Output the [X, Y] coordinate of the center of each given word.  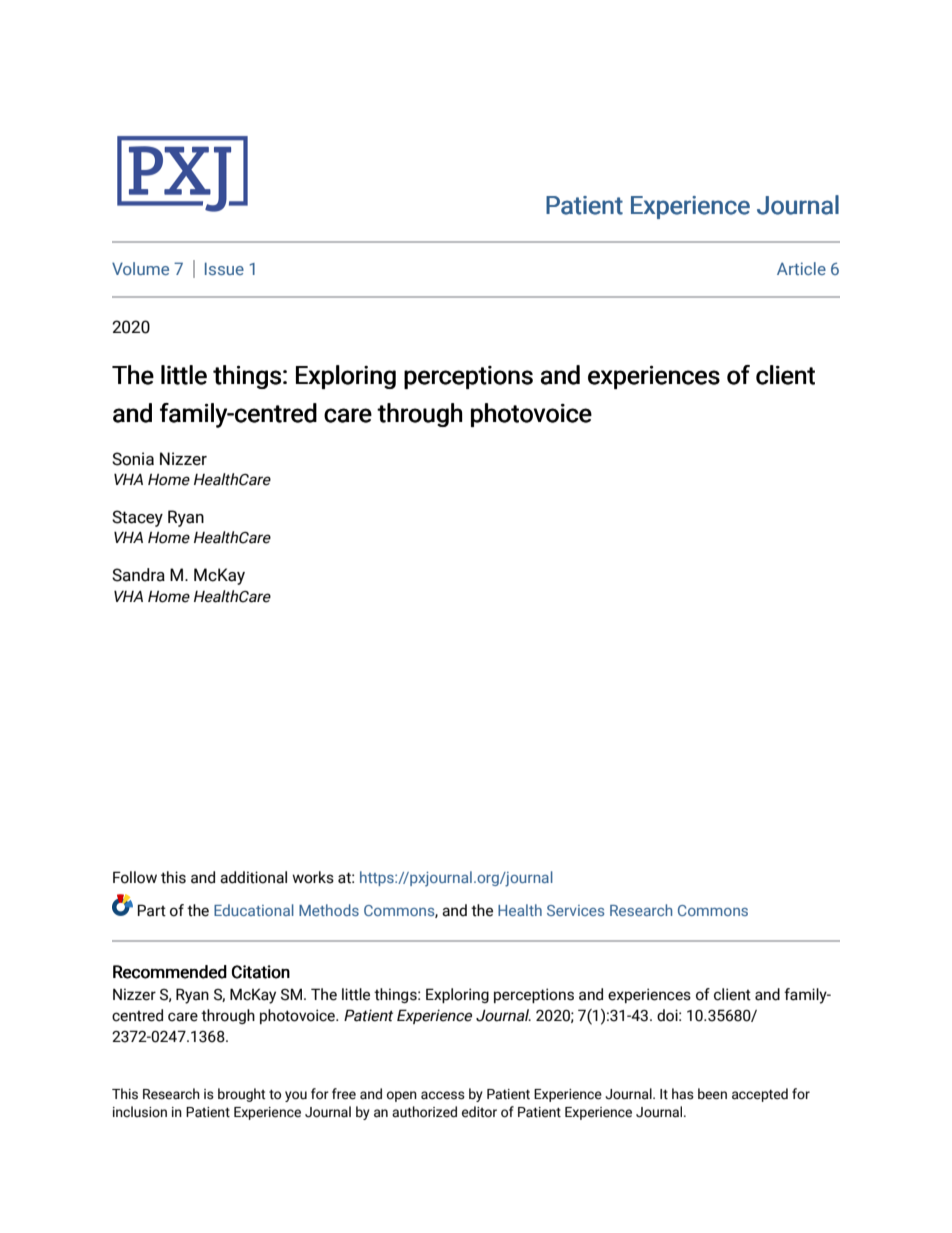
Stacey [137, 518]
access [443, 1095]
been [712, 1094]
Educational [254, 910]
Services [575, 910]
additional [253, 877]
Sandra [138, 575]
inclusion [140, 1112]
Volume [140, 268]
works [313, 877]
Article [801, 268]
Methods [329, 910]
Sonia [133, 459]
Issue [224, 268]
